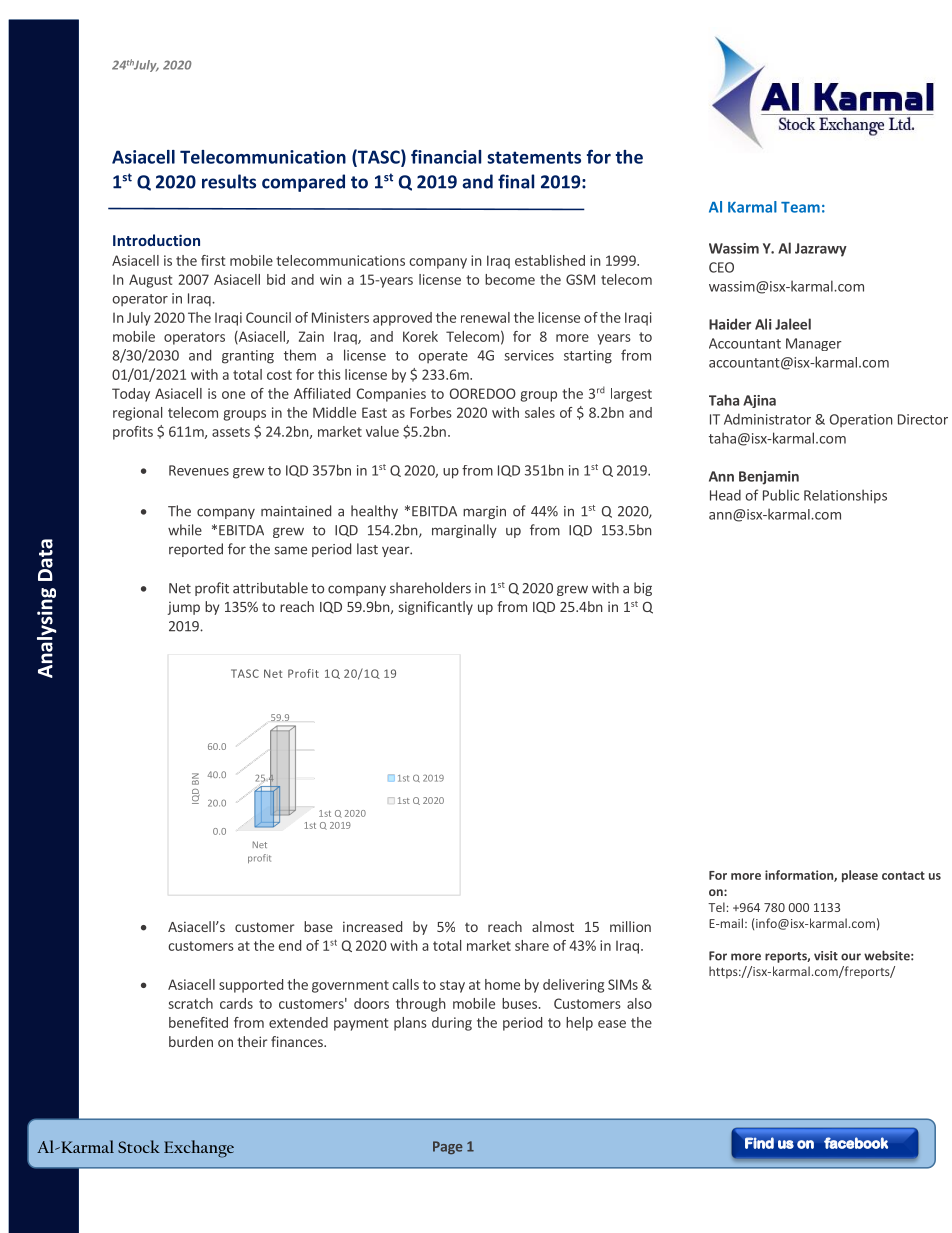 The width and height of the screenshot is (952, 1233). What do you see at coordinates (529, 355) in the screenshot?
I see `services` at bounding box center [529, 355].
